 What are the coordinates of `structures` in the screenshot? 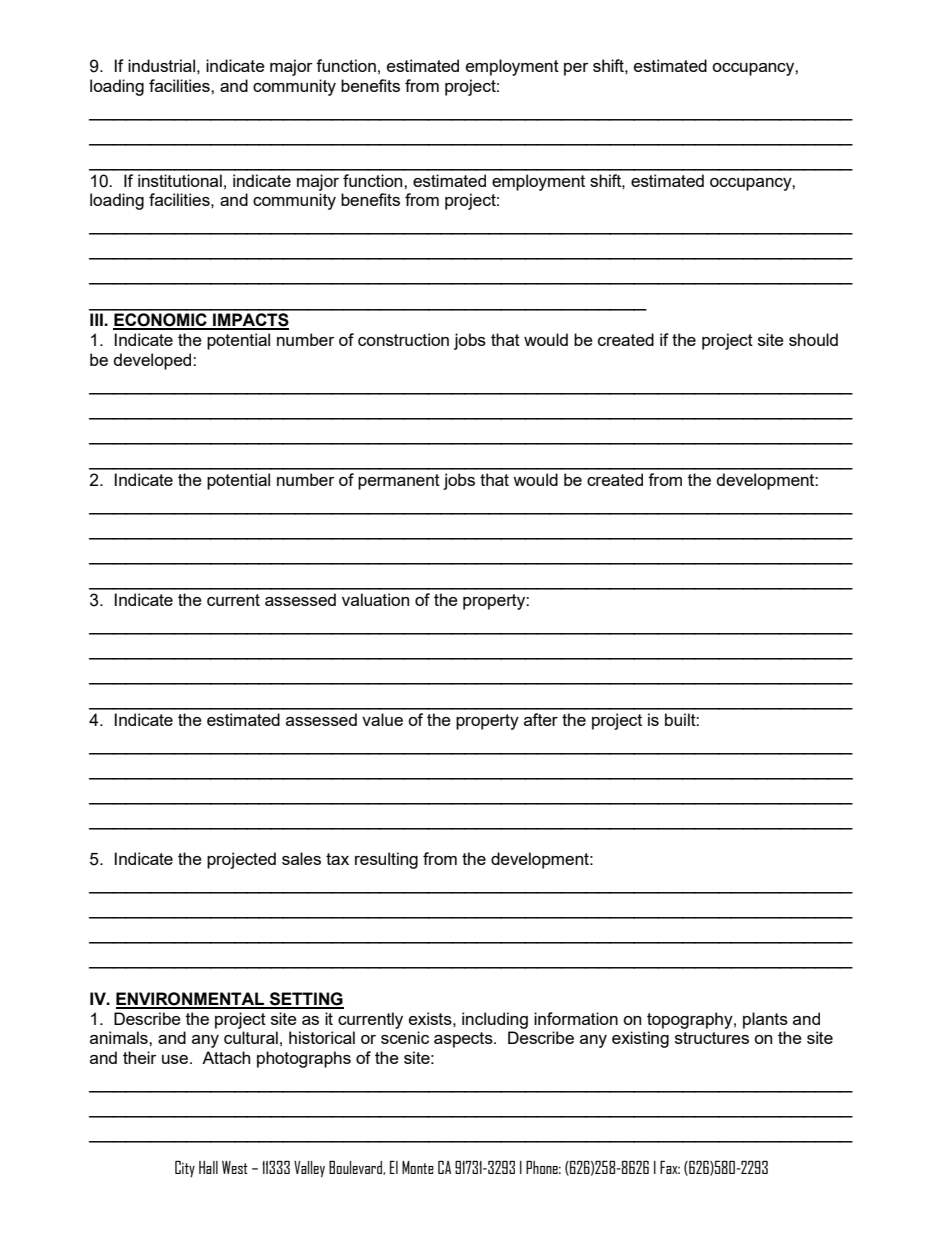 It's located at (712, 1038).
